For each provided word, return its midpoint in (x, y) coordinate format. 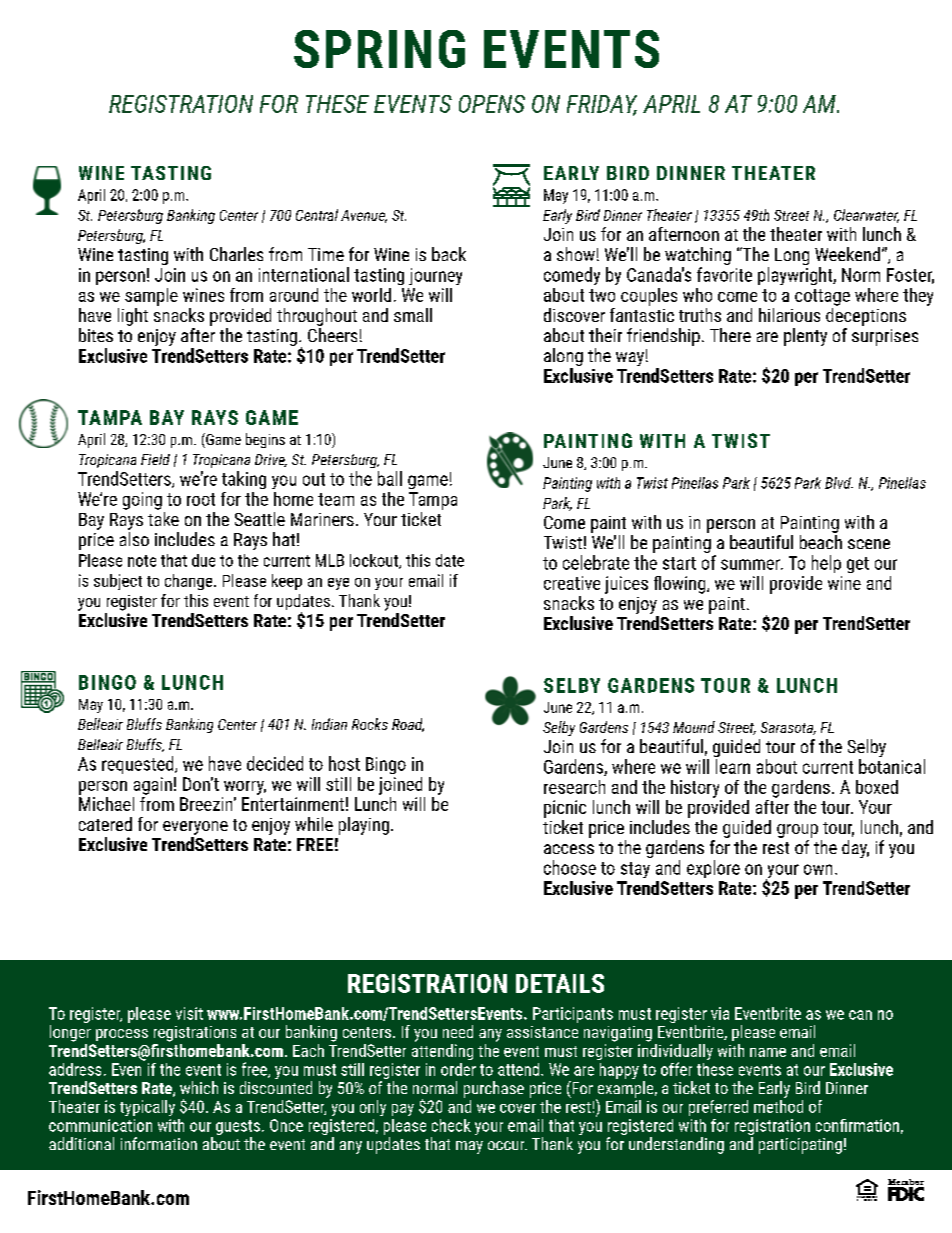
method (778, 1105)
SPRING (379, 49)
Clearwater (866, 216)
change (190, 582)
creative (572, 583)
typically (147, 1108)
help (826, 564)
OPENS (492, 104)
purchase (494, 1089)
